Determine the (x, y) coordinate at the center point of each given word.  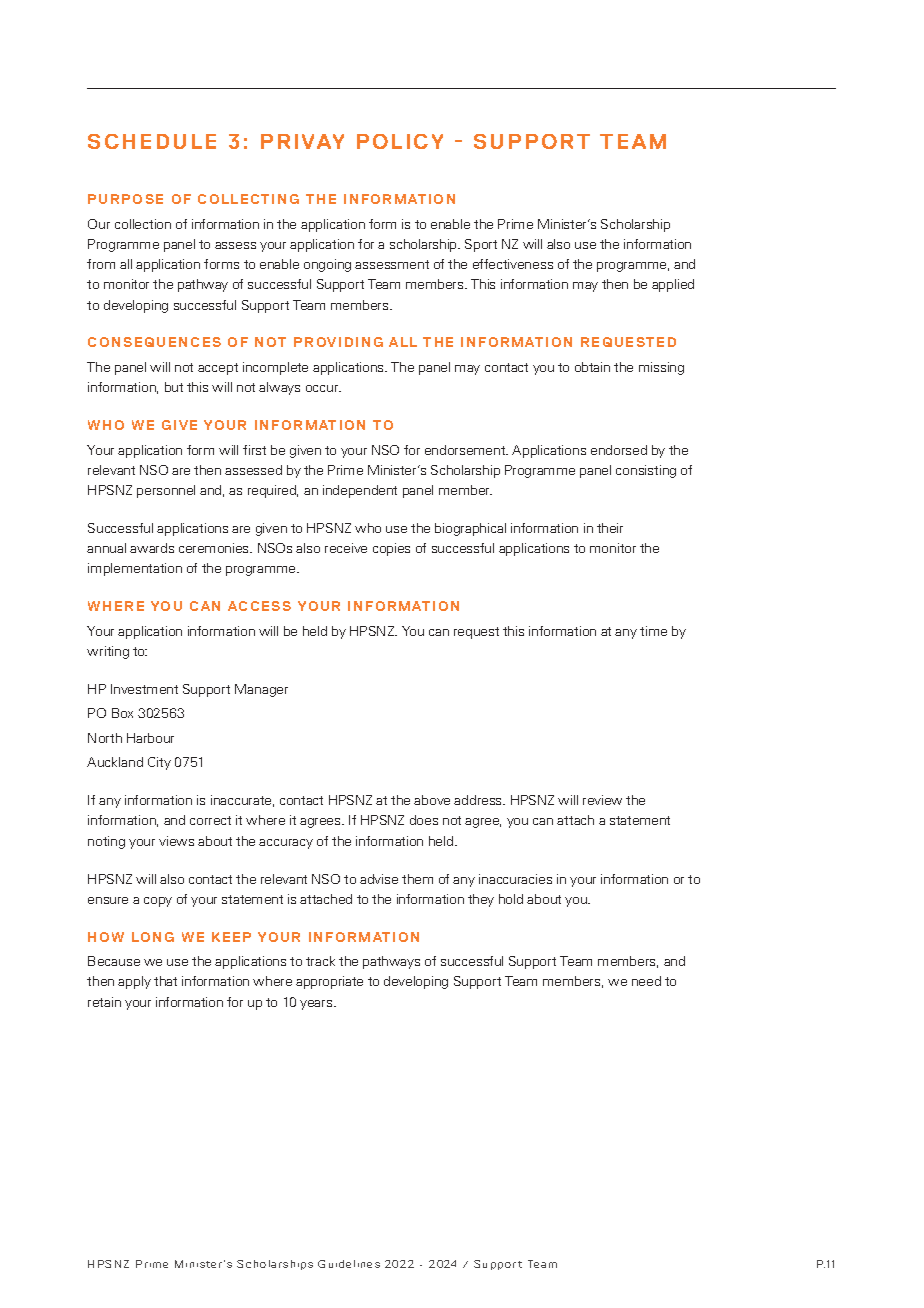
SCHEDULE (152, 141)
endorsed (619, 450)
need (646, 981)
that (165, 981)
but (174, 387)
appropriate (329, 982)
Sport (481, 245)
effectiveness (513, 264)
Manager (261, 690)
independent (360, 491)
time (653, 631)
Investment (144, 689)
